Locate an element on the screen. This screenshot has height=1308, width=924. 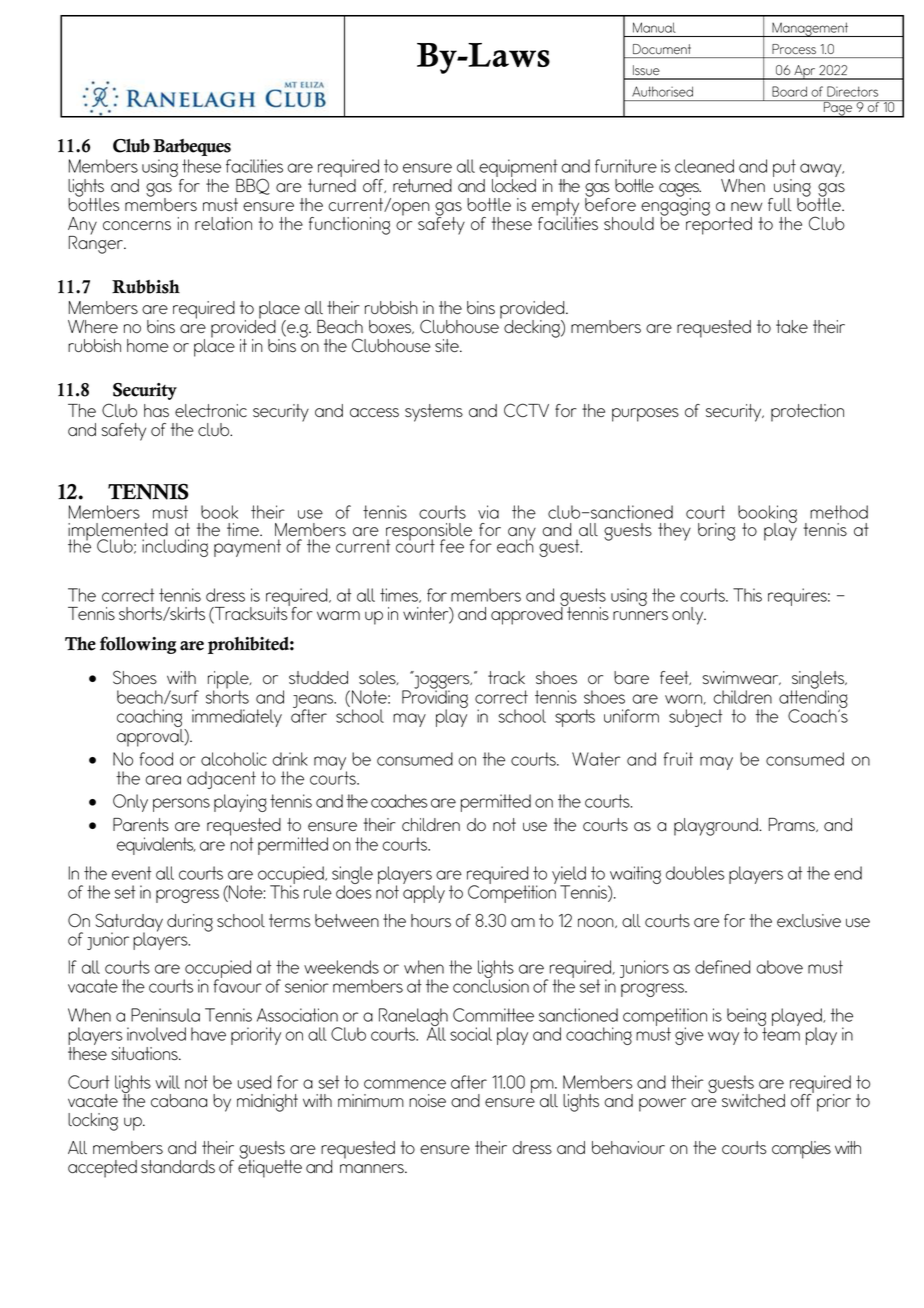
Barbeques is located at coordinates (192, 147).
